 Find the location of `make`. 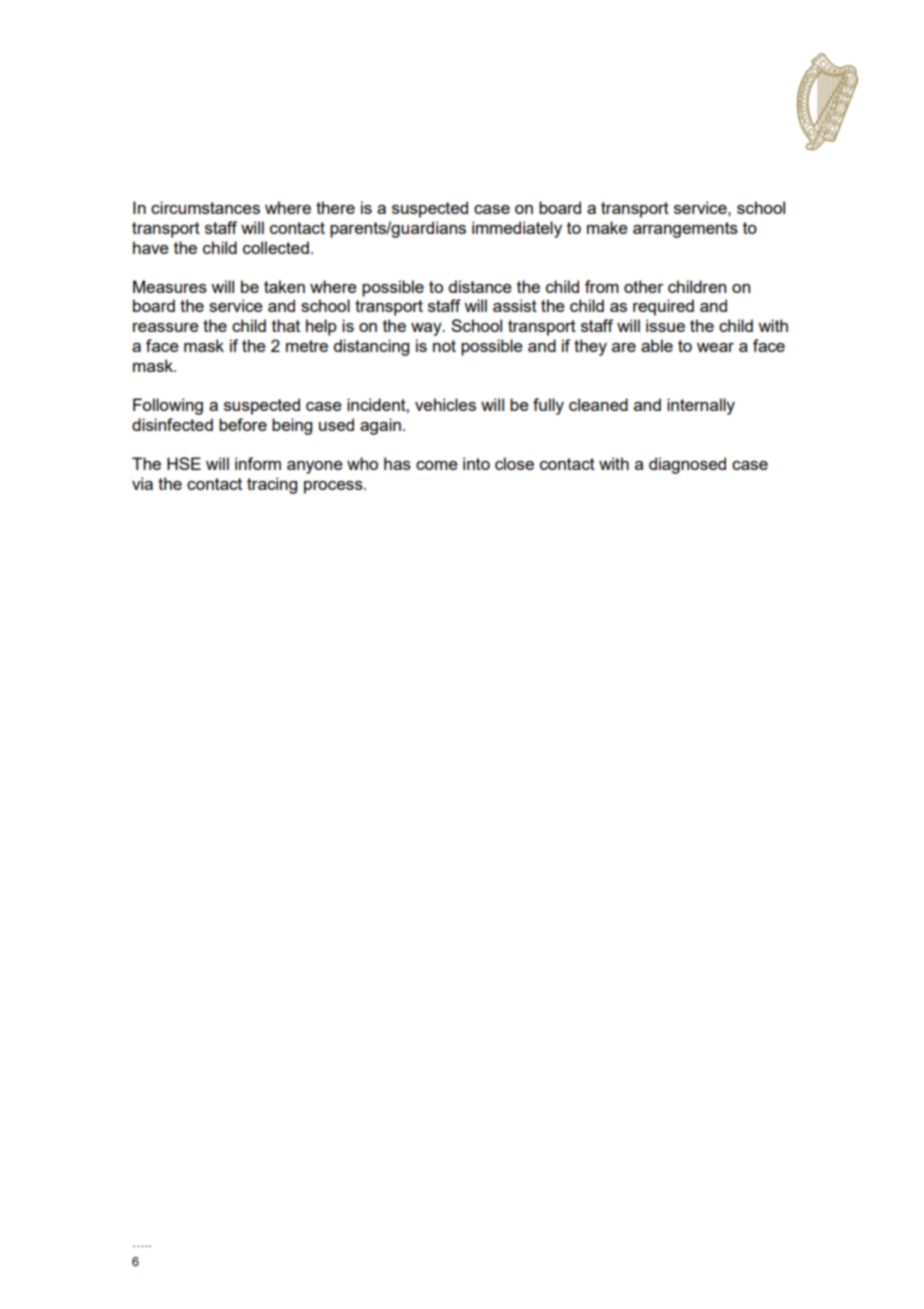

make is located at coordinates (607, 227).
